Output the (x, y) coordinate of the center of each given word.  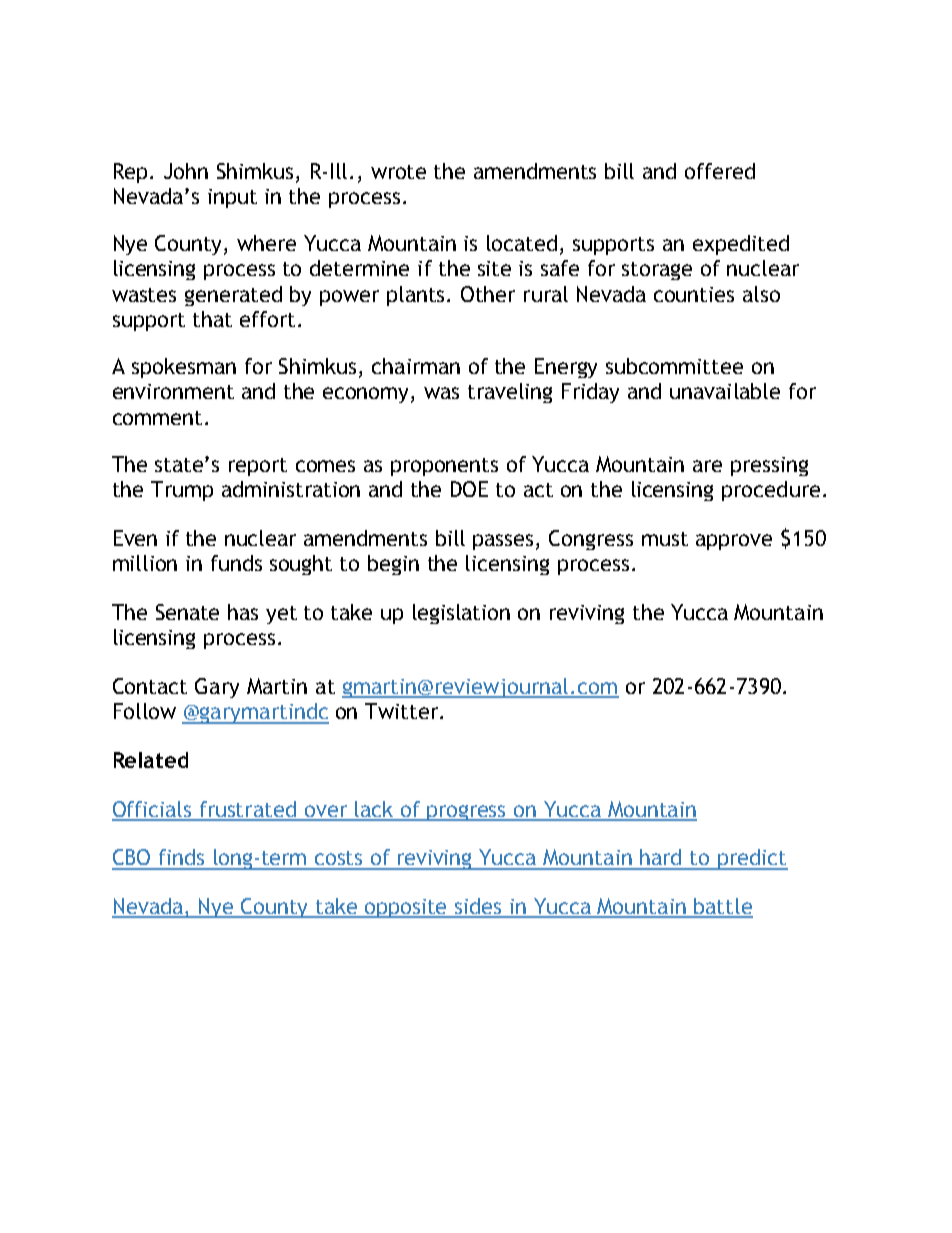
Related (151, 760)
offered (720, 171)
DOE (469, 489)
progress (467, 813)
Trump (182, 491)
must (665, 539)
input (232, 198)
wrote (398, 172)
